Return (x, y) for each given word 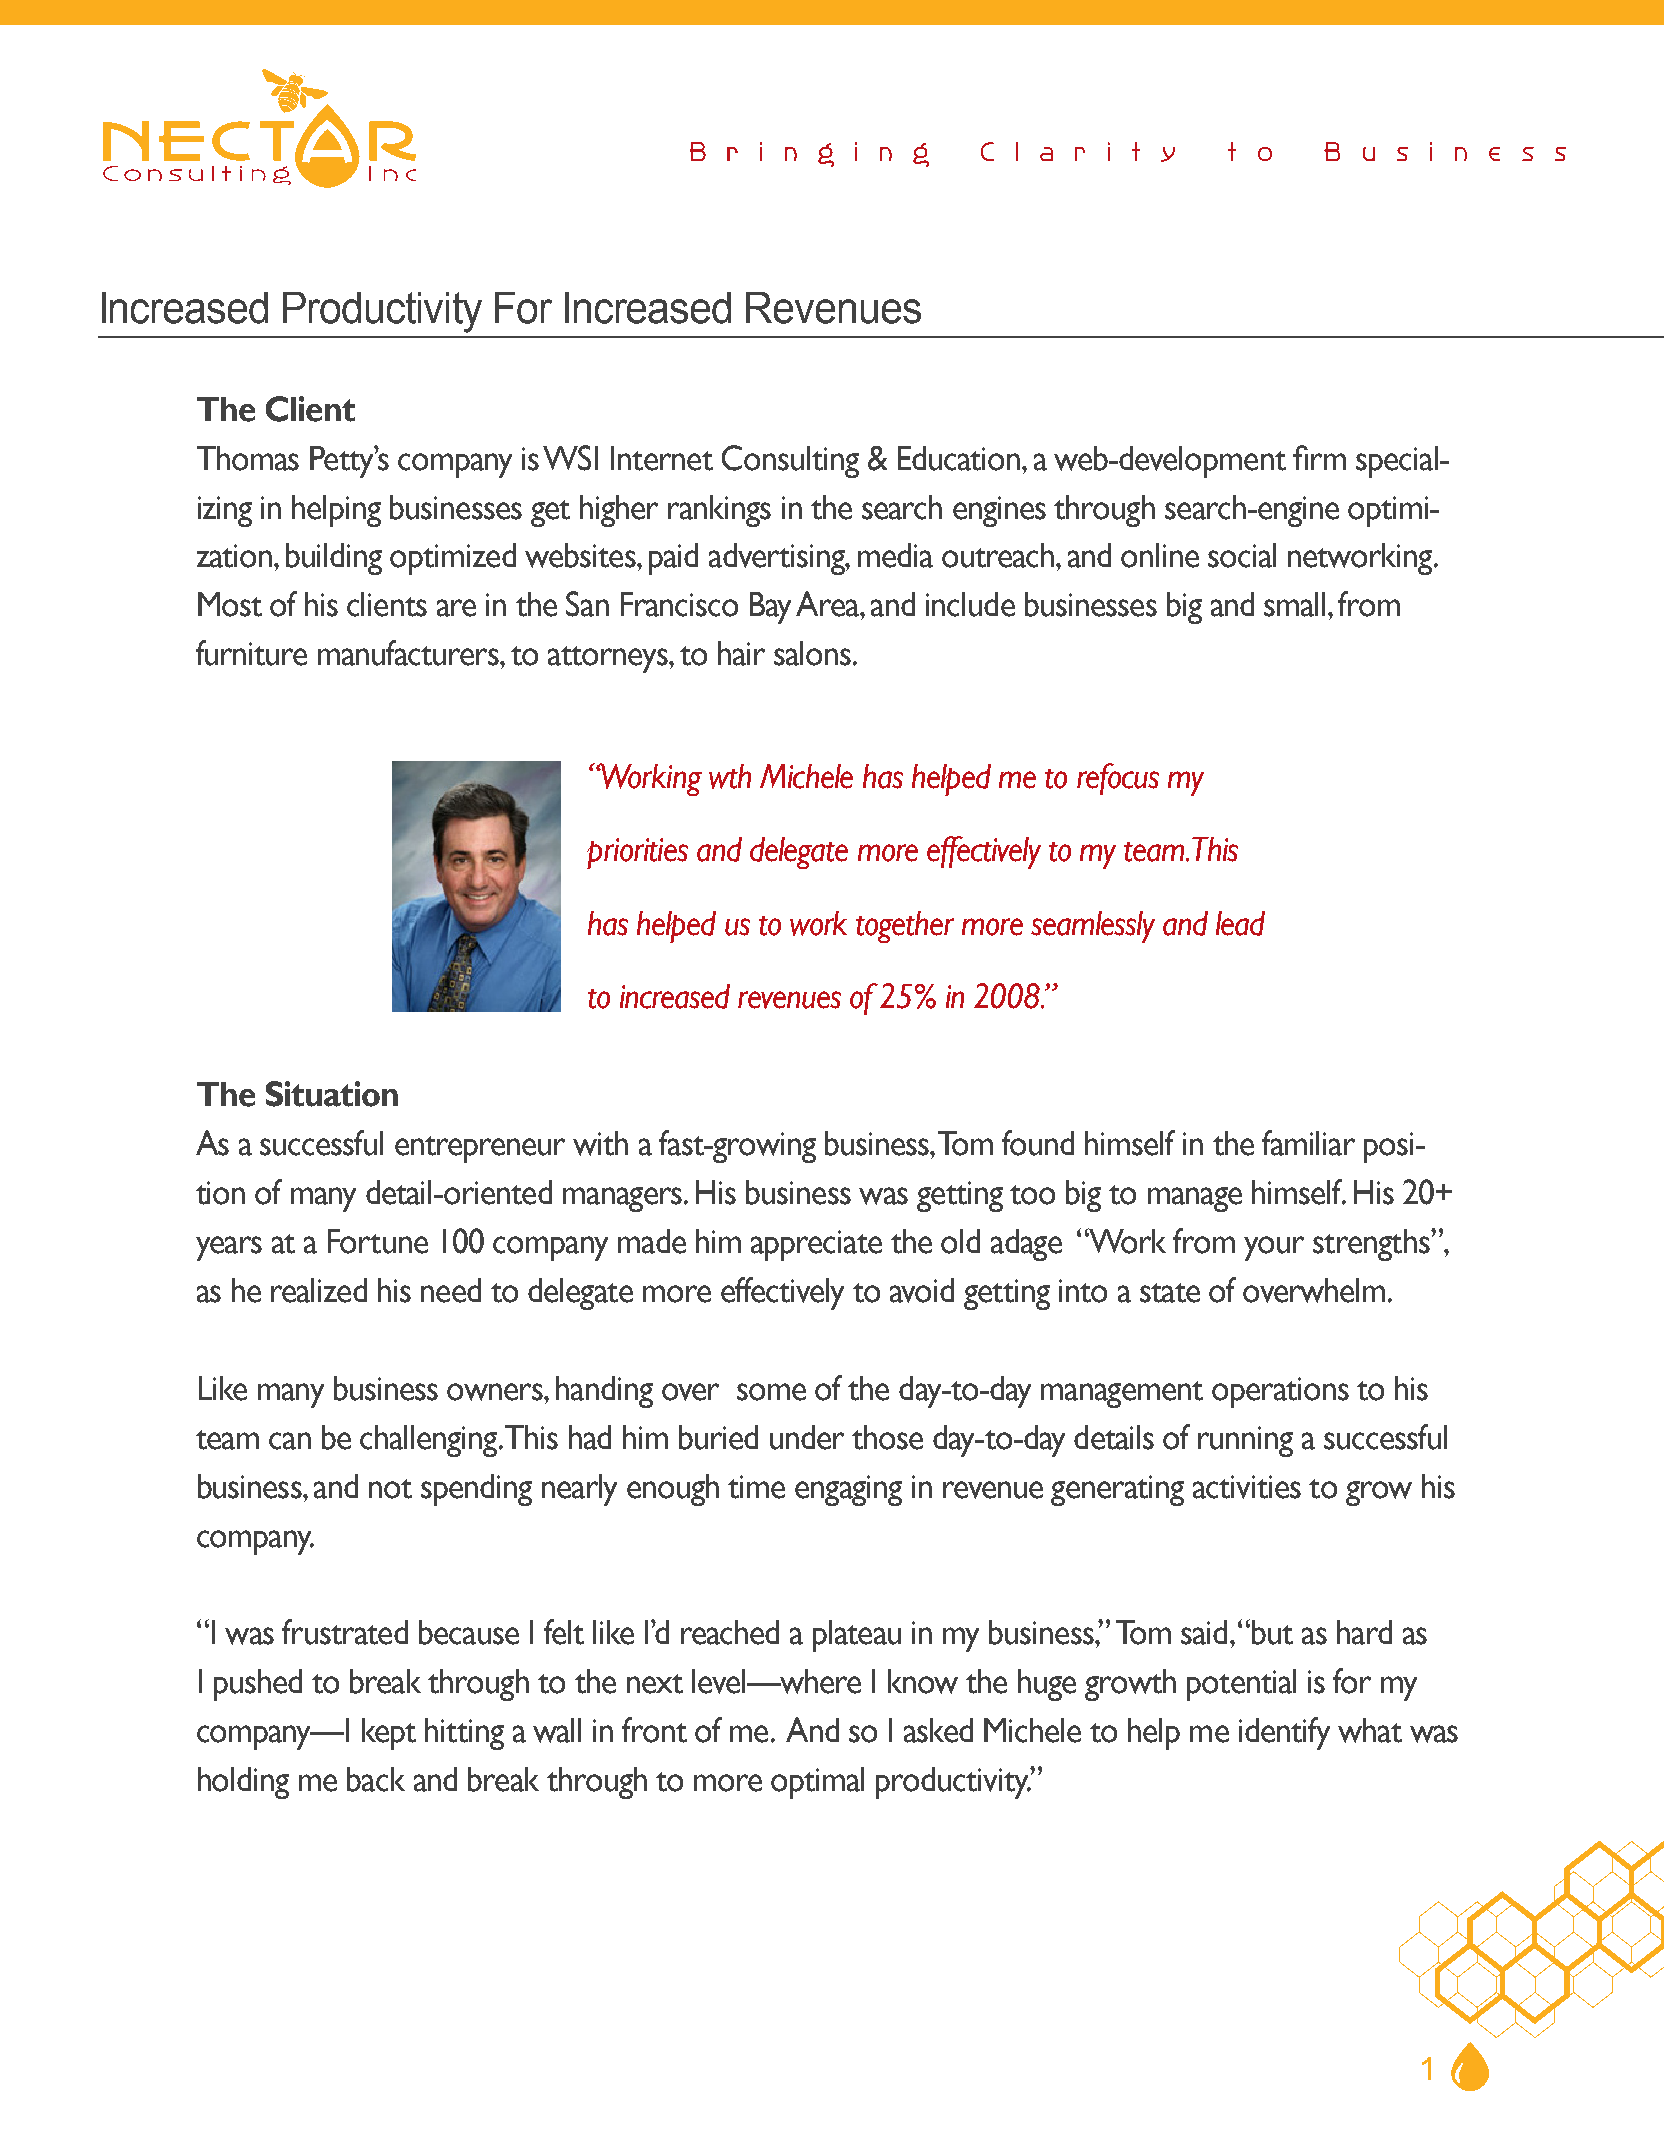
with (600, 1143)
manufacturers (409, 653)
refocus (1118, 779)
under (807, 1437)
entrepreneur (480, 1149)
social (1242, 555)
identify (1284, 1733)
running (1245, 1441)
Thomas (248, 458)
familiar (1308, 1143)
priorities (637, 853)
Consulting (790, 461)
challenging (430, 1441)
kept (389, 1734)
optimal (817, 1783)
